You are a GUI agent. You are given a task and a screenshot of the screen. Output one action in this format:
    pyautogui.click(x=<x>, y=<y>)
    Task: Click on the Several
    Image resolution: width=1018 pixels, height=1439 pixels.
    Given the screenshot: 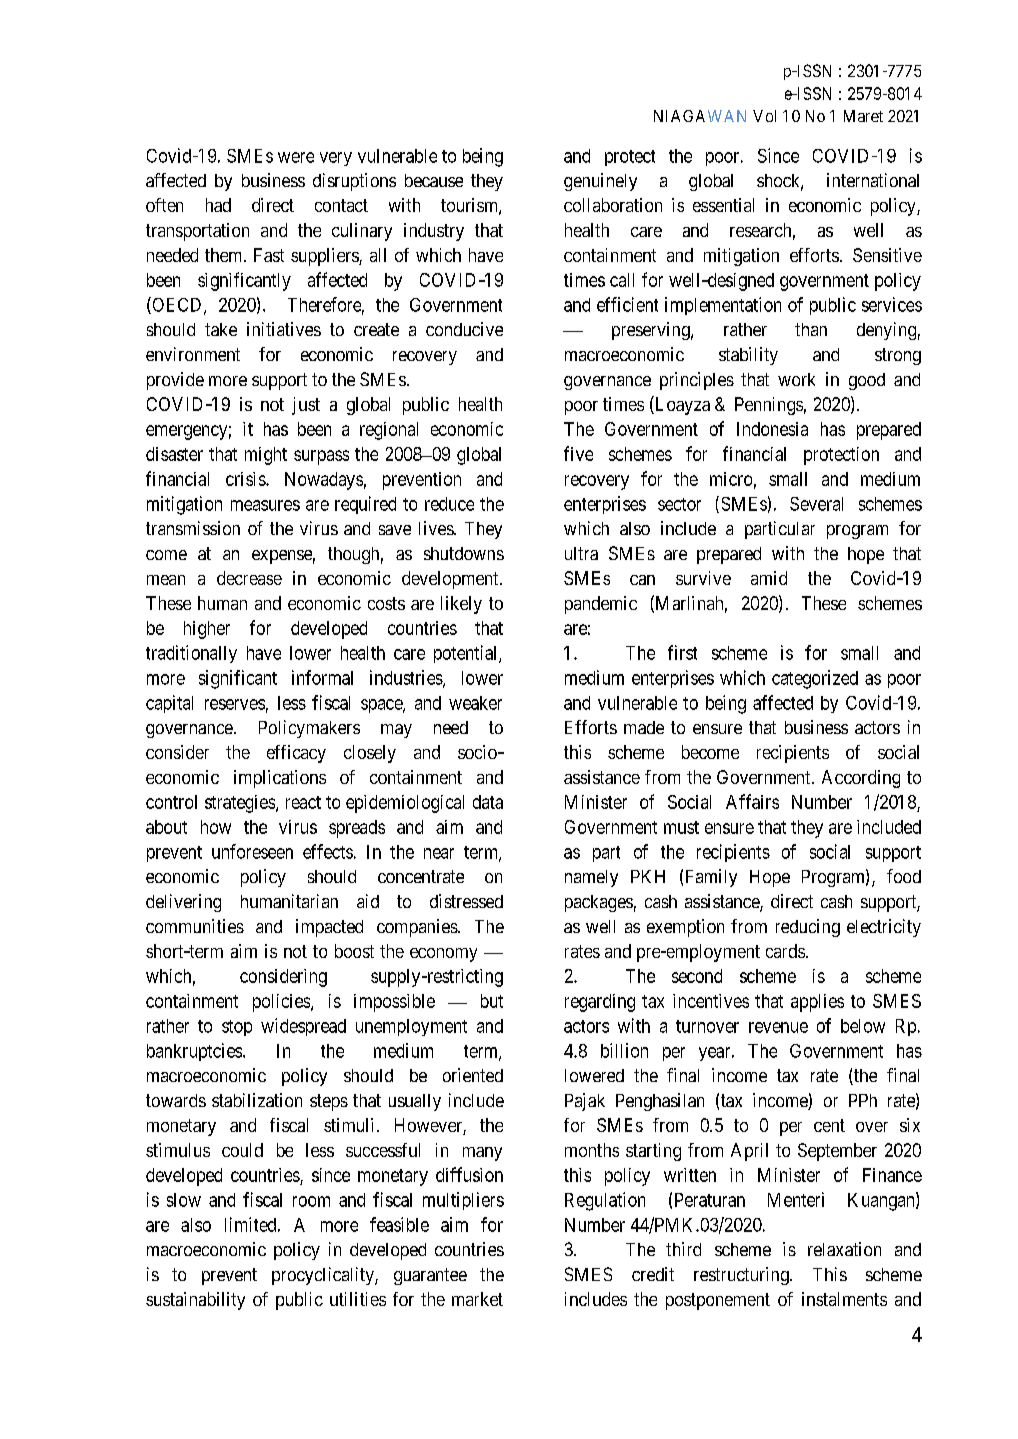 What is the action you would take?
    pyautogui.click(x=816, y=504)
